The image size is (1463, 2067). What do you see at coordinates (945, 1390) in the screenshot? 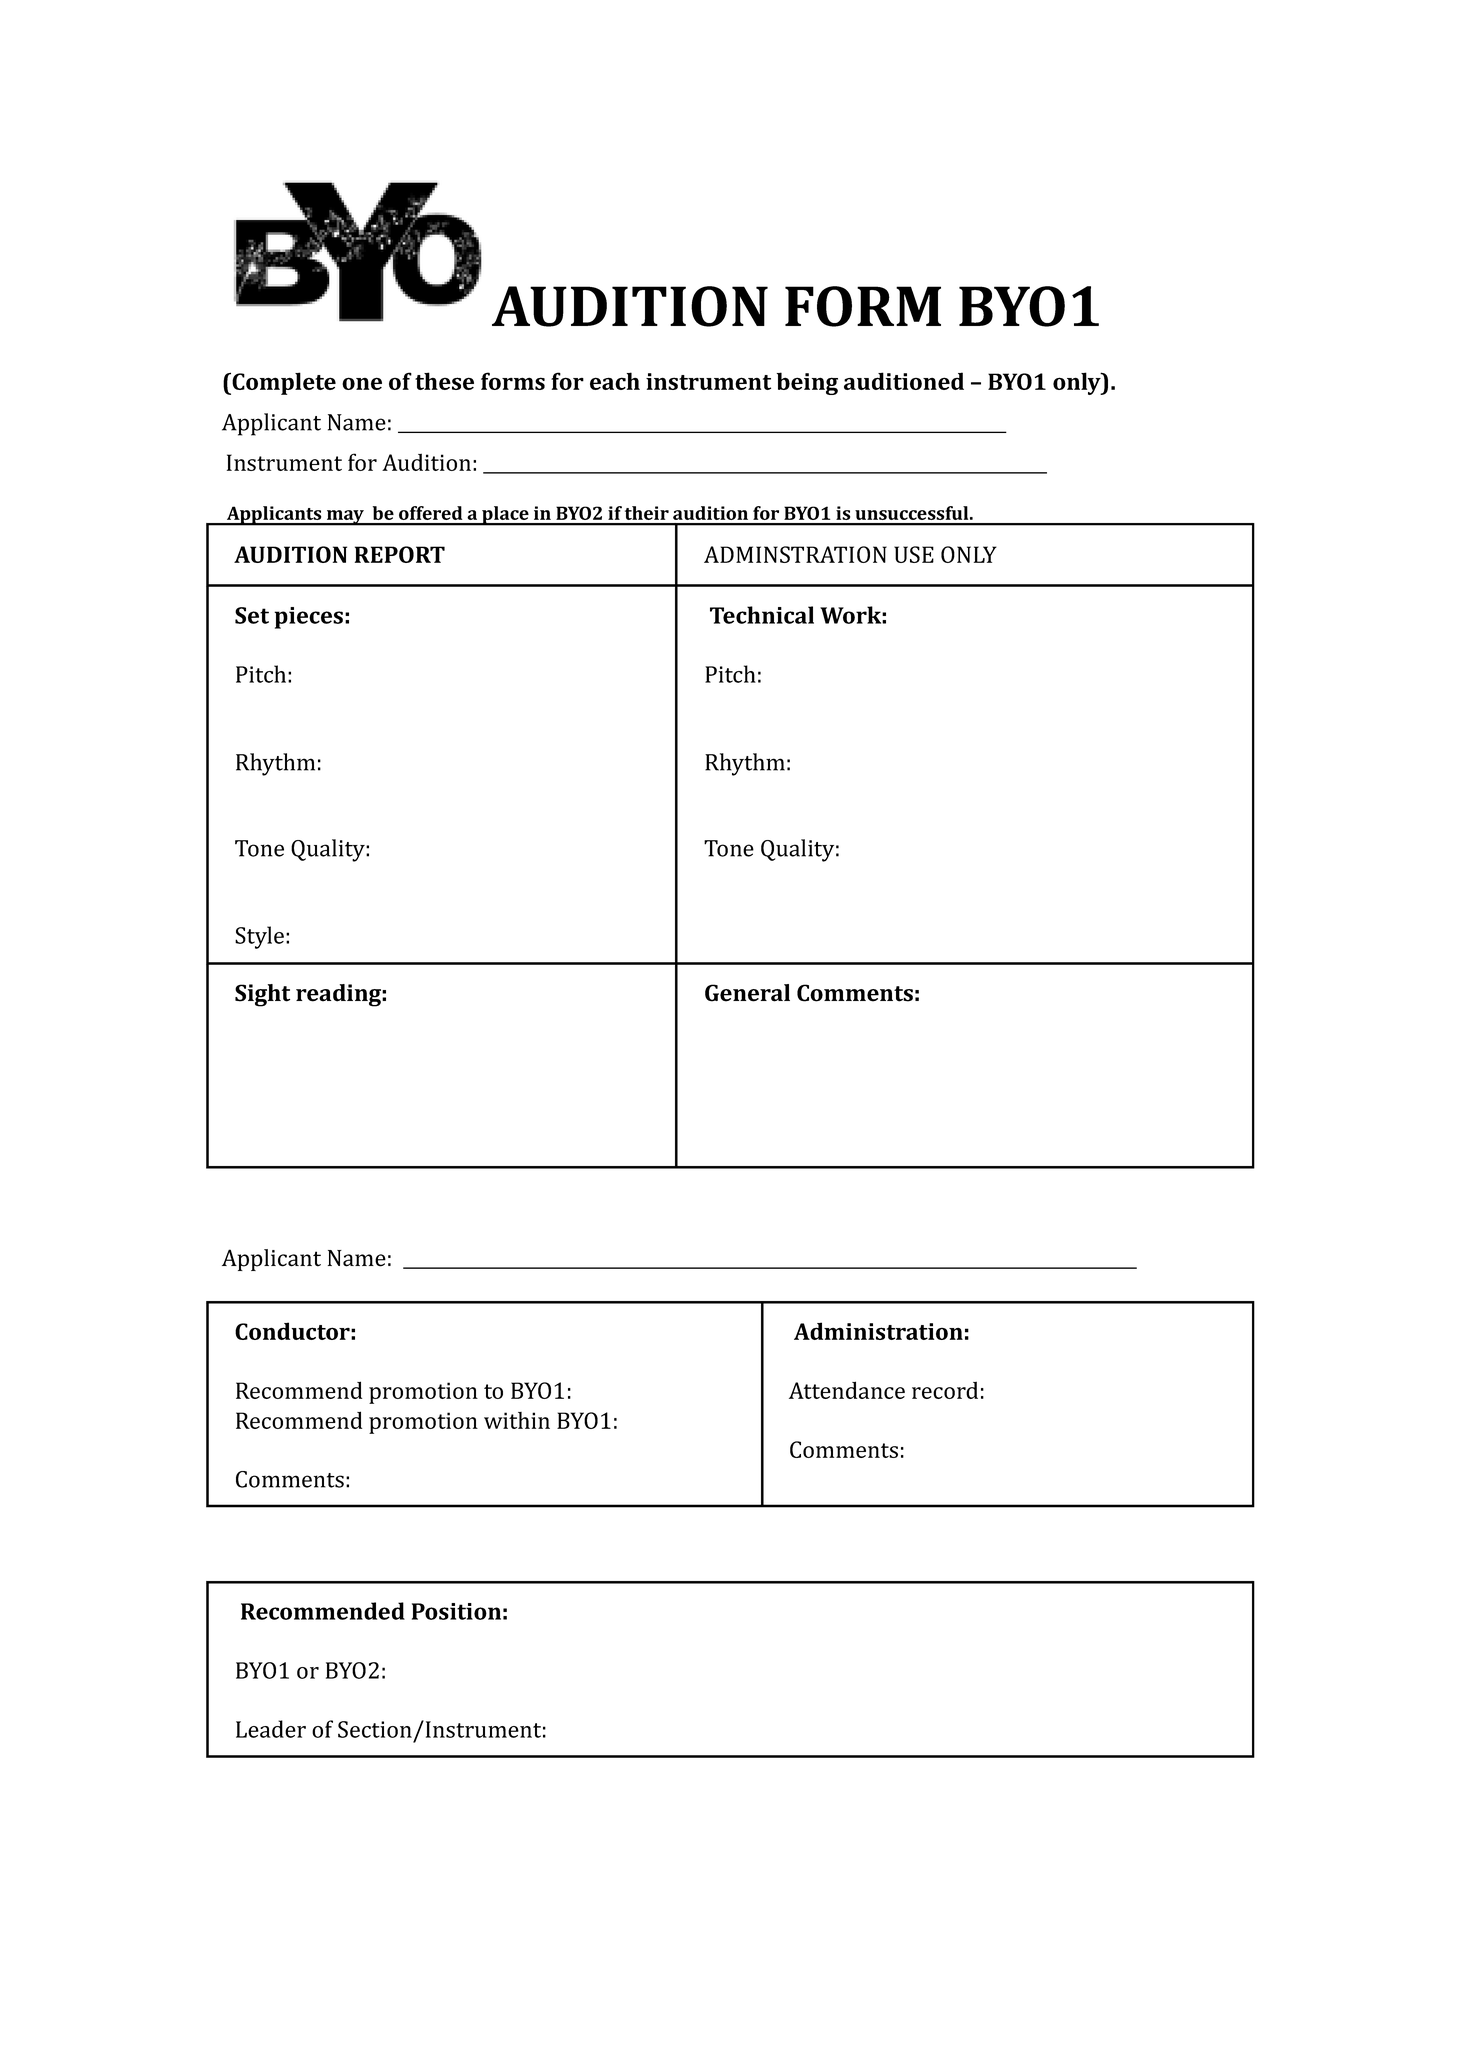
I see `record` at bounding box center [945, 1390].
